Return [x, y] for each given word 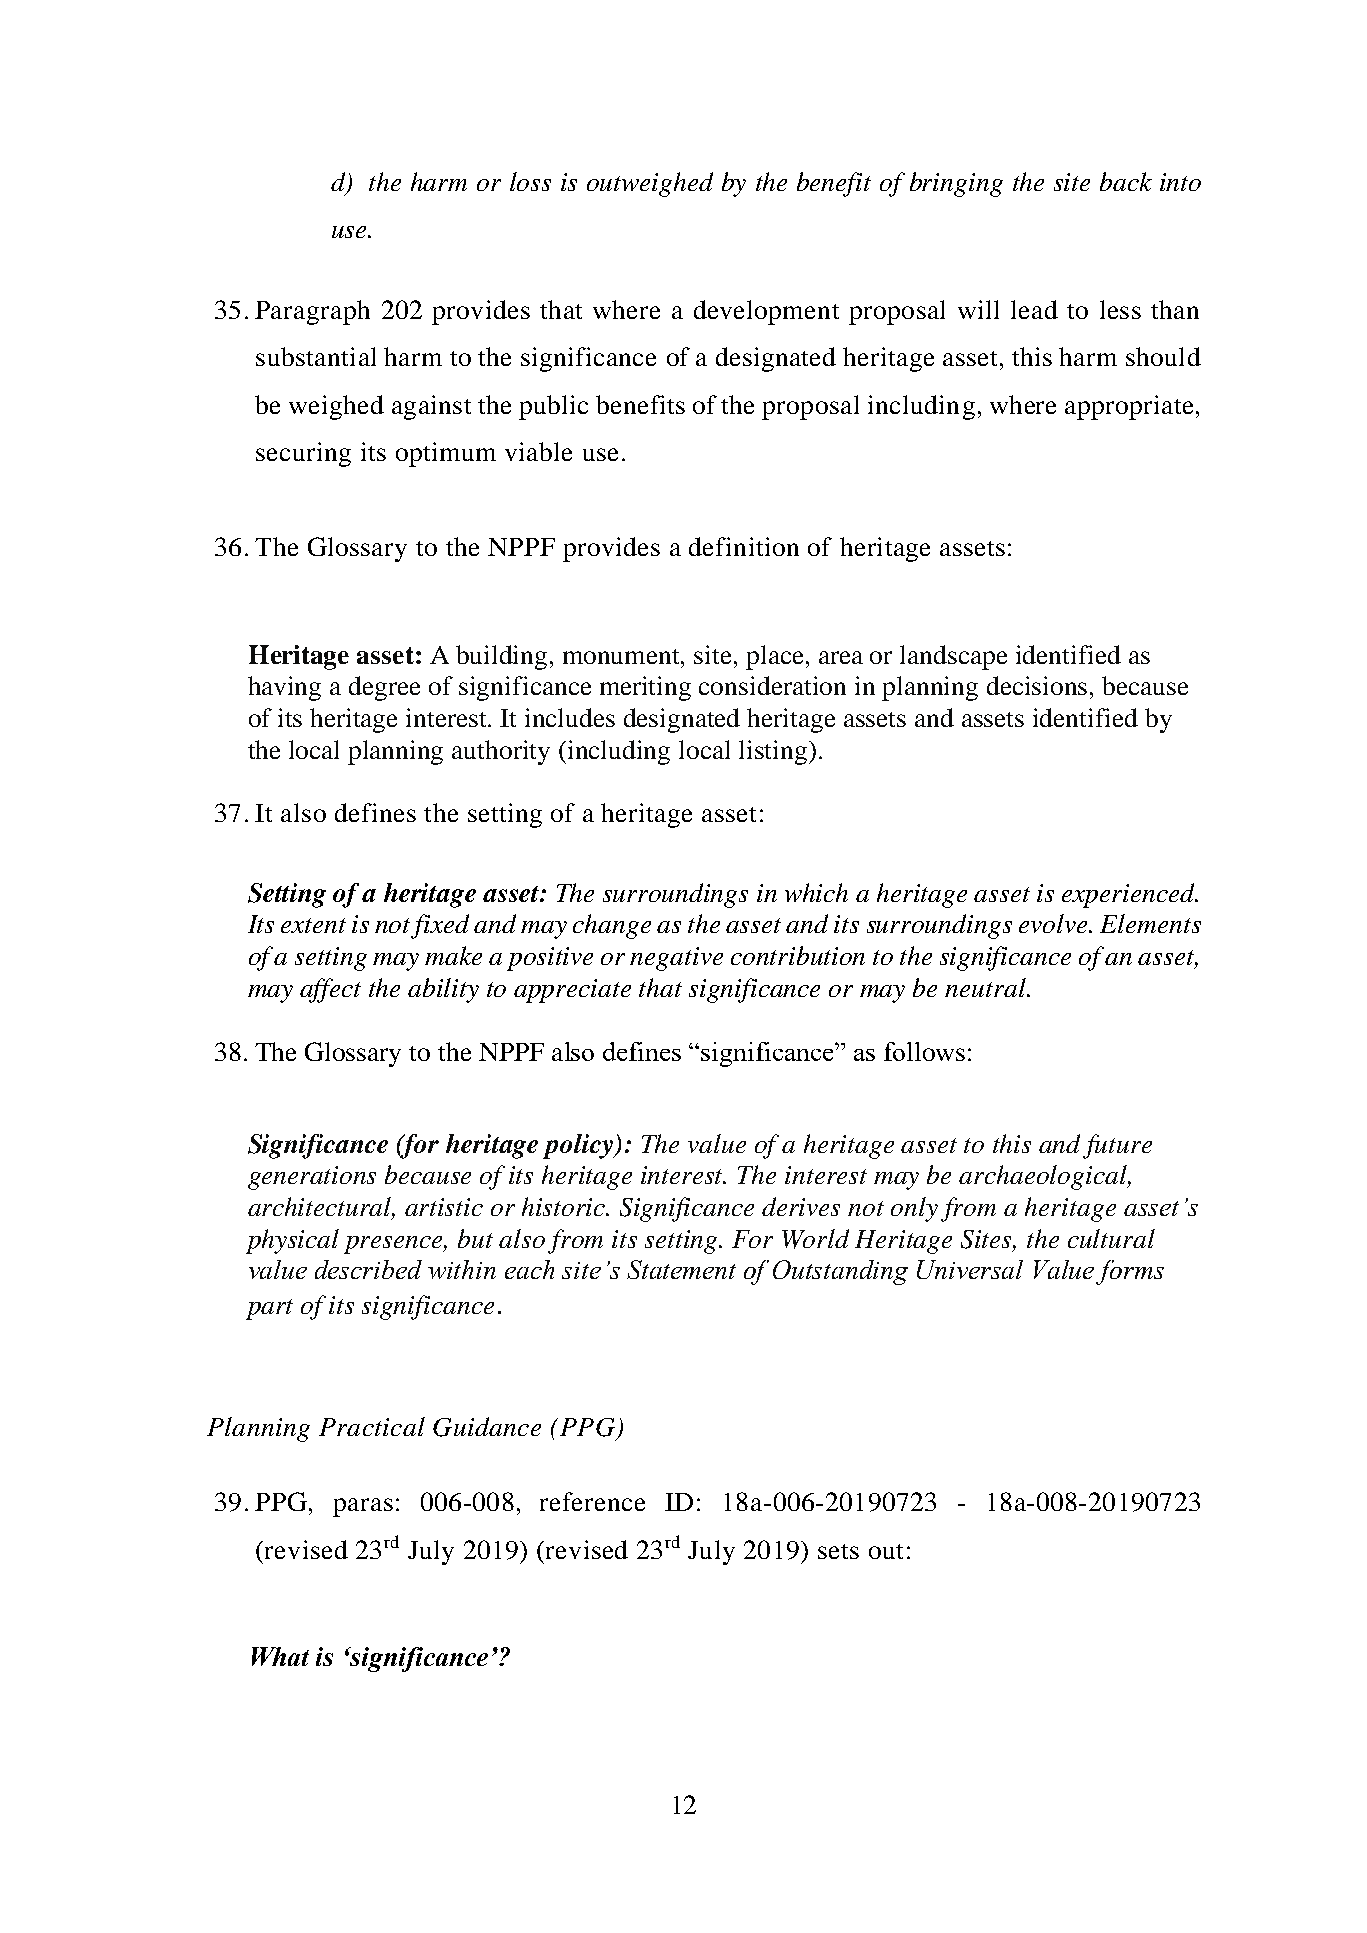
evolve [1054, 923]
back [1126, 181]
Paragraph [312, 312]
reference [592, 1501]
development [766, 312]
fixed [440, 926]
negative [676, 959]
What [280, 1656]
